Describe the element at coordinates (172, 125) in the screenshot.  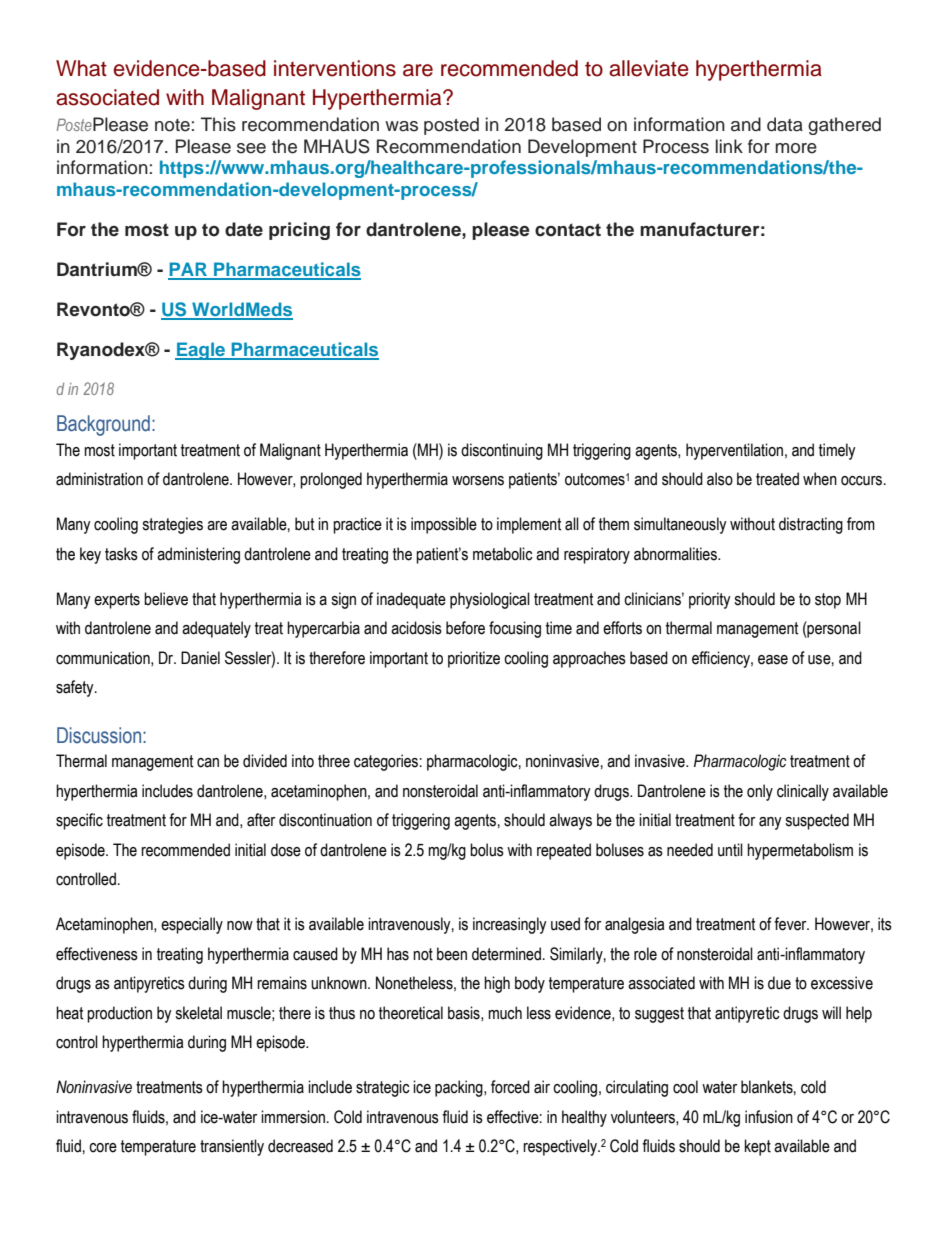
I see `note` at that location.
